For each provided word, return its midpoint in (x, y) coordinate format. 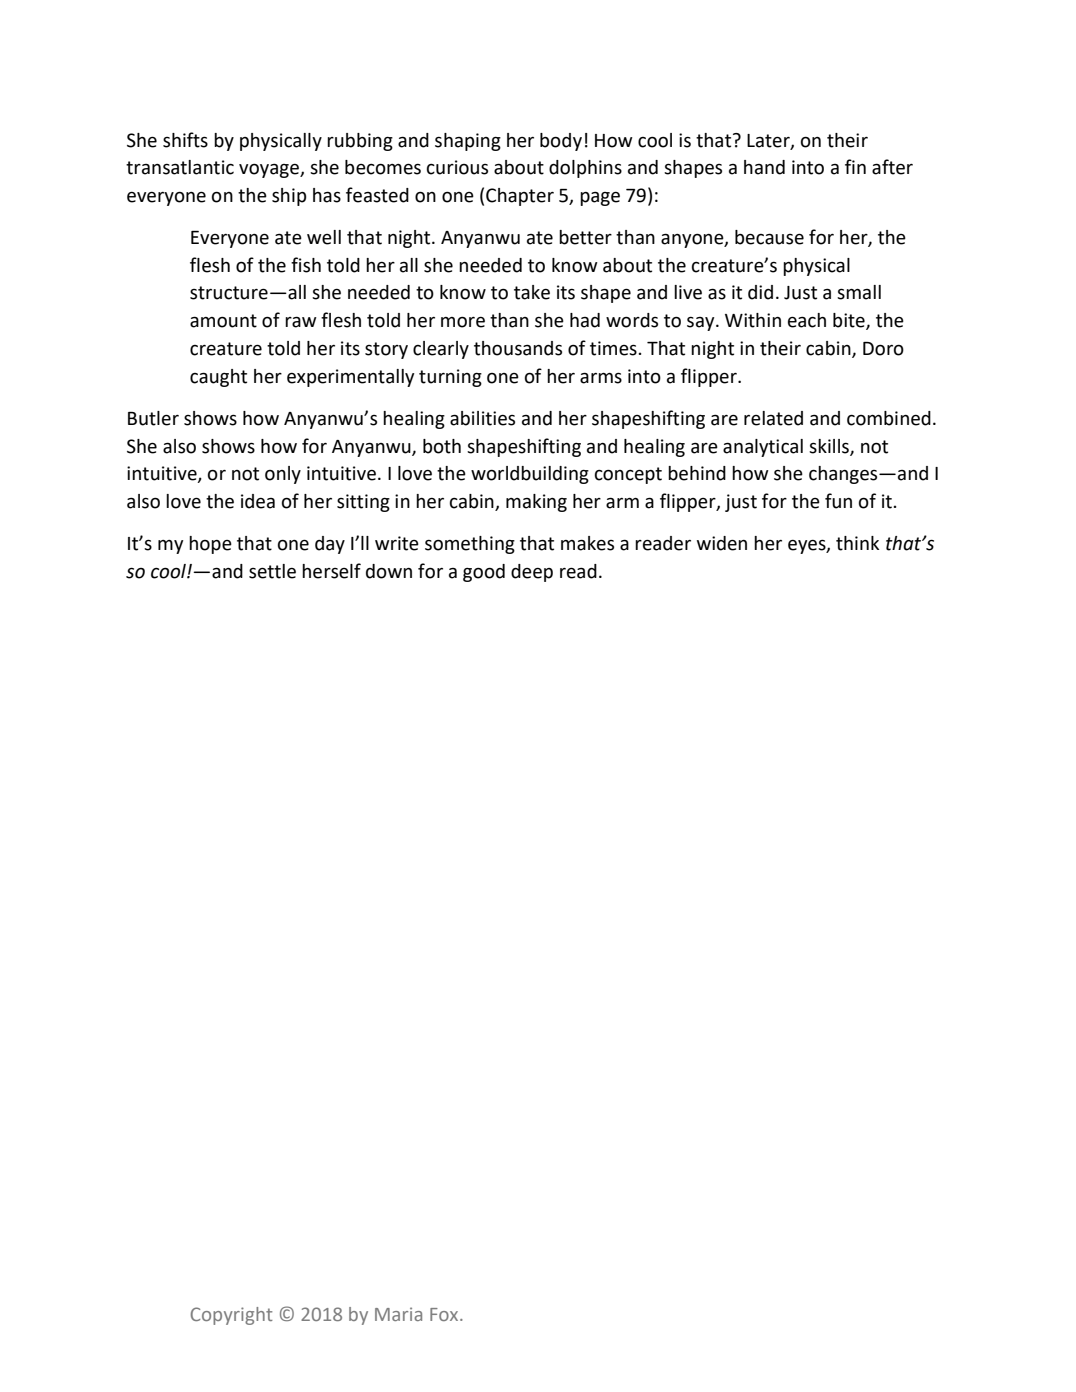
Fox (445, 1314)
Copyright (232, 1316)
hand (764, 167)
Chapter (520, 197)
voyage (270, 170)
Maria (398, 1314)
